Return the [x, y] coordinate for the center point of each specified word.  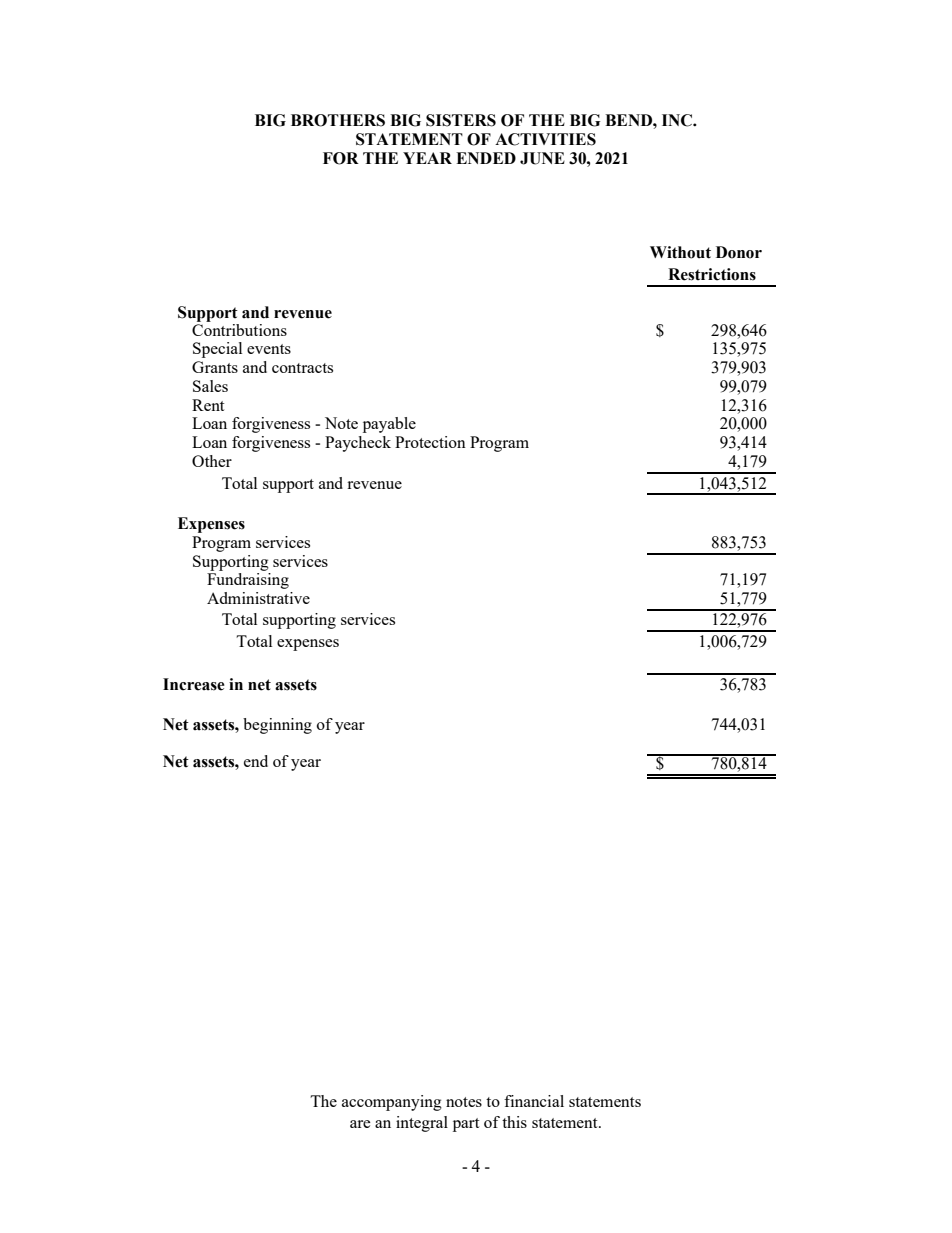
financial [534, 1101]
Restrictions [712, 274]
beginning [277, 726]
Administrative [258, 598]
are [360, 1124]
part [466, 1125]
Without [680, 252]
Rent [208, 405]
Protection [430, 442]
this [514, 1122]
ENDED [486, 158]
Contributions [239, 328]
